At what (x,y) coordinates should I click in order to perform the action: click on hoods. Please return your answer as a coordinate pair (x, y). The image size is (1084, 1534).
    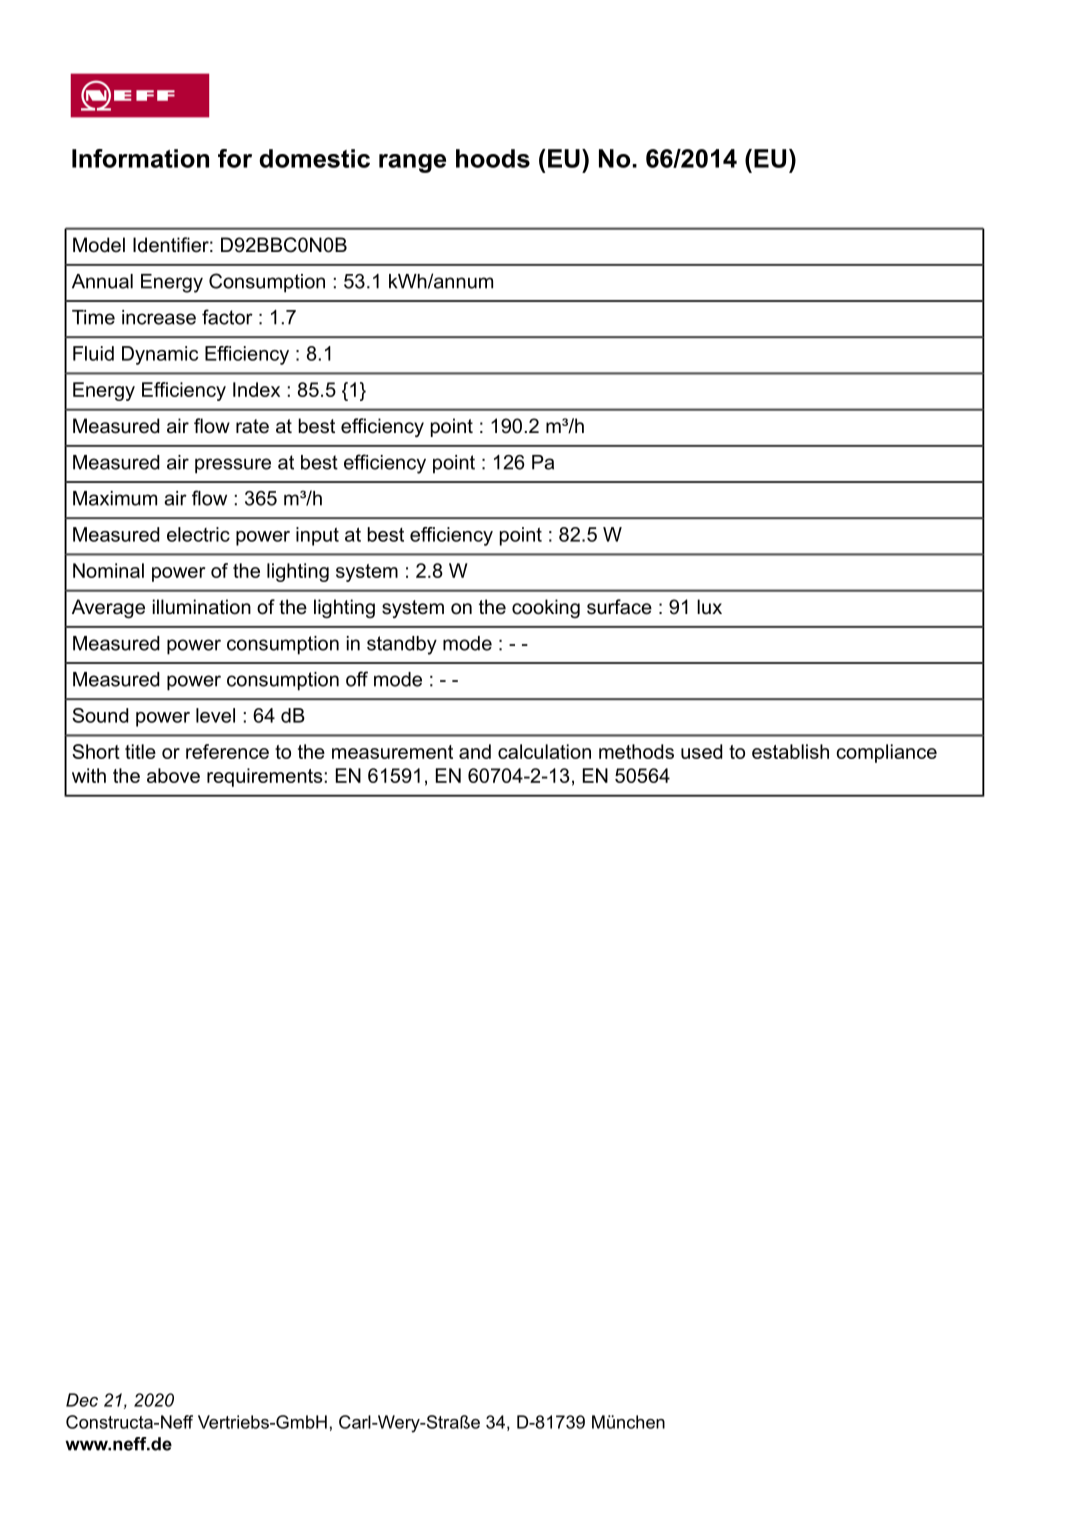
    Looking at the image, I should click on (493, 158).
